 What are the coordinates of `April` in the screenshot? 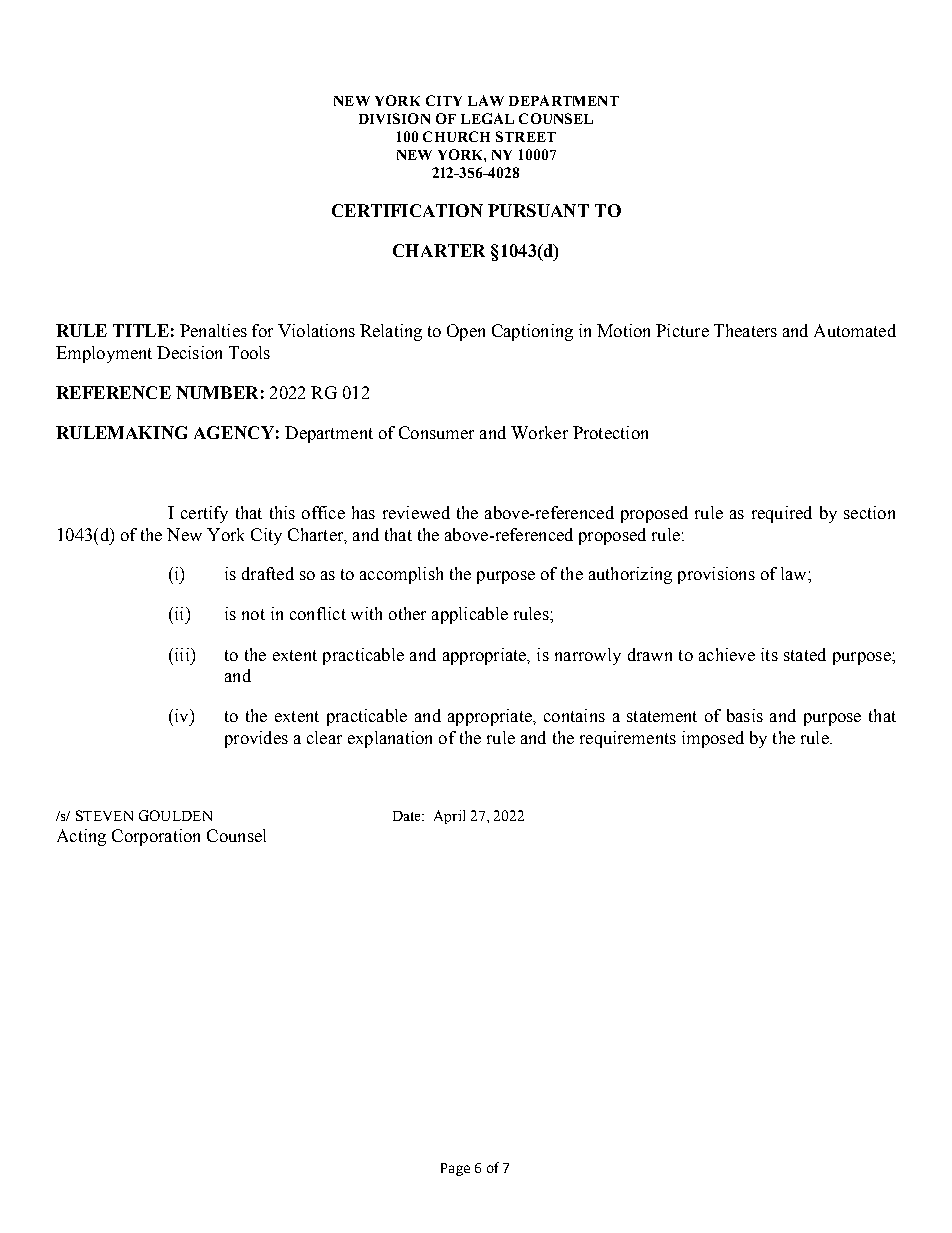 It's located at (449, 817).
